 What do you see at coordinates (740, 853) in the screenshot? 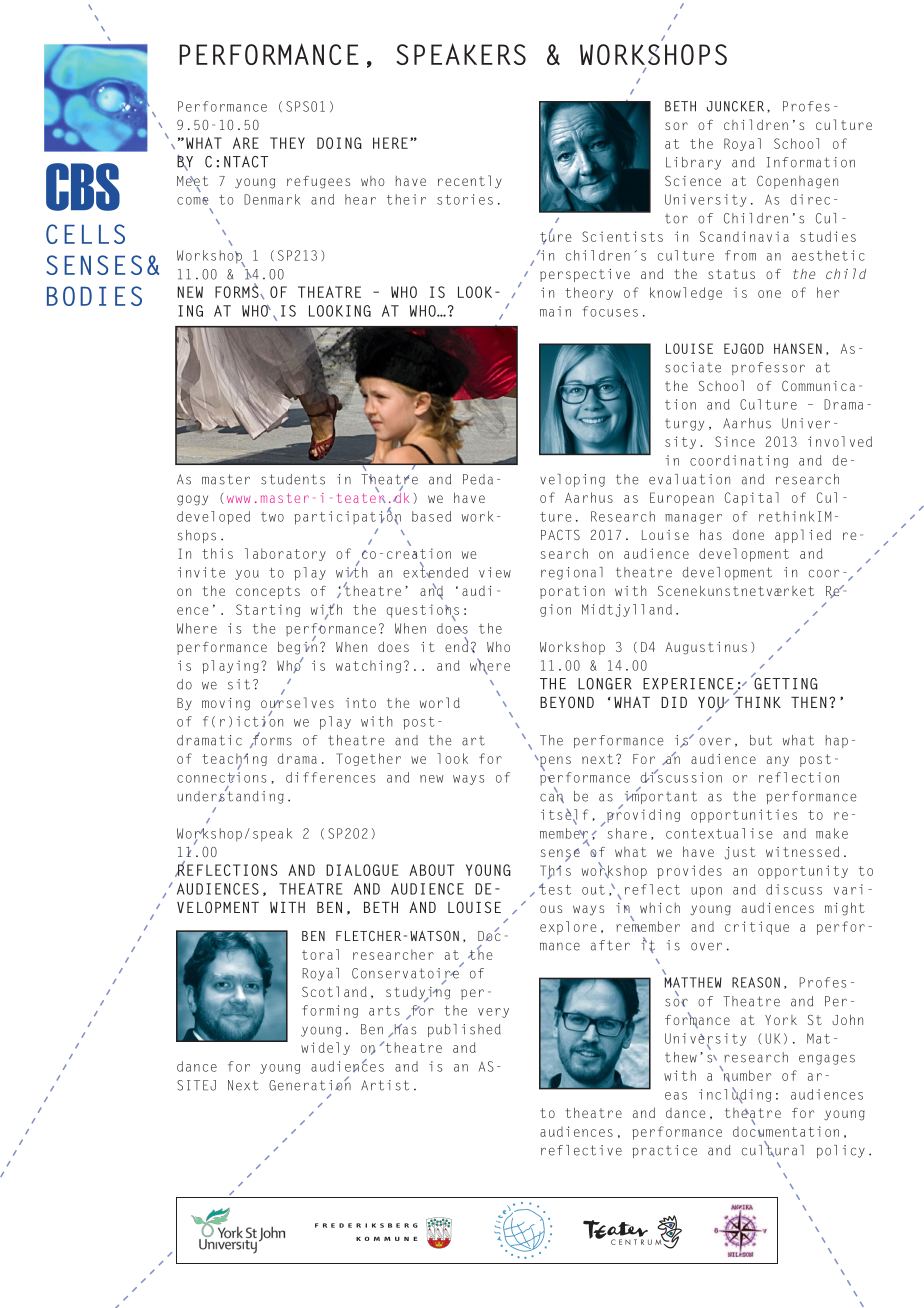
I see `just` at bounding box center [740, 853].
